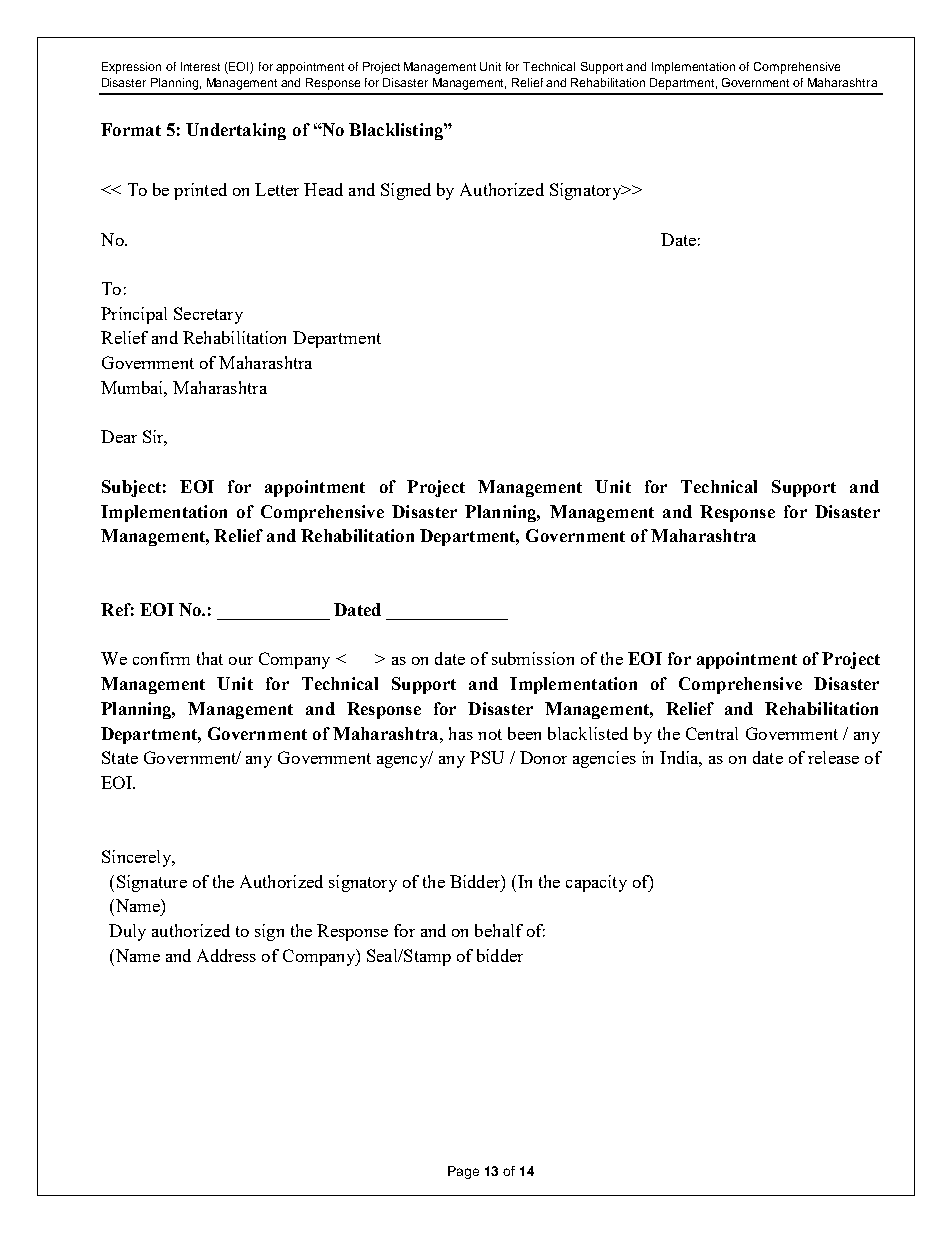  Describe the element at coordinates (712, 733) in the image. I see `Central` at that location.
